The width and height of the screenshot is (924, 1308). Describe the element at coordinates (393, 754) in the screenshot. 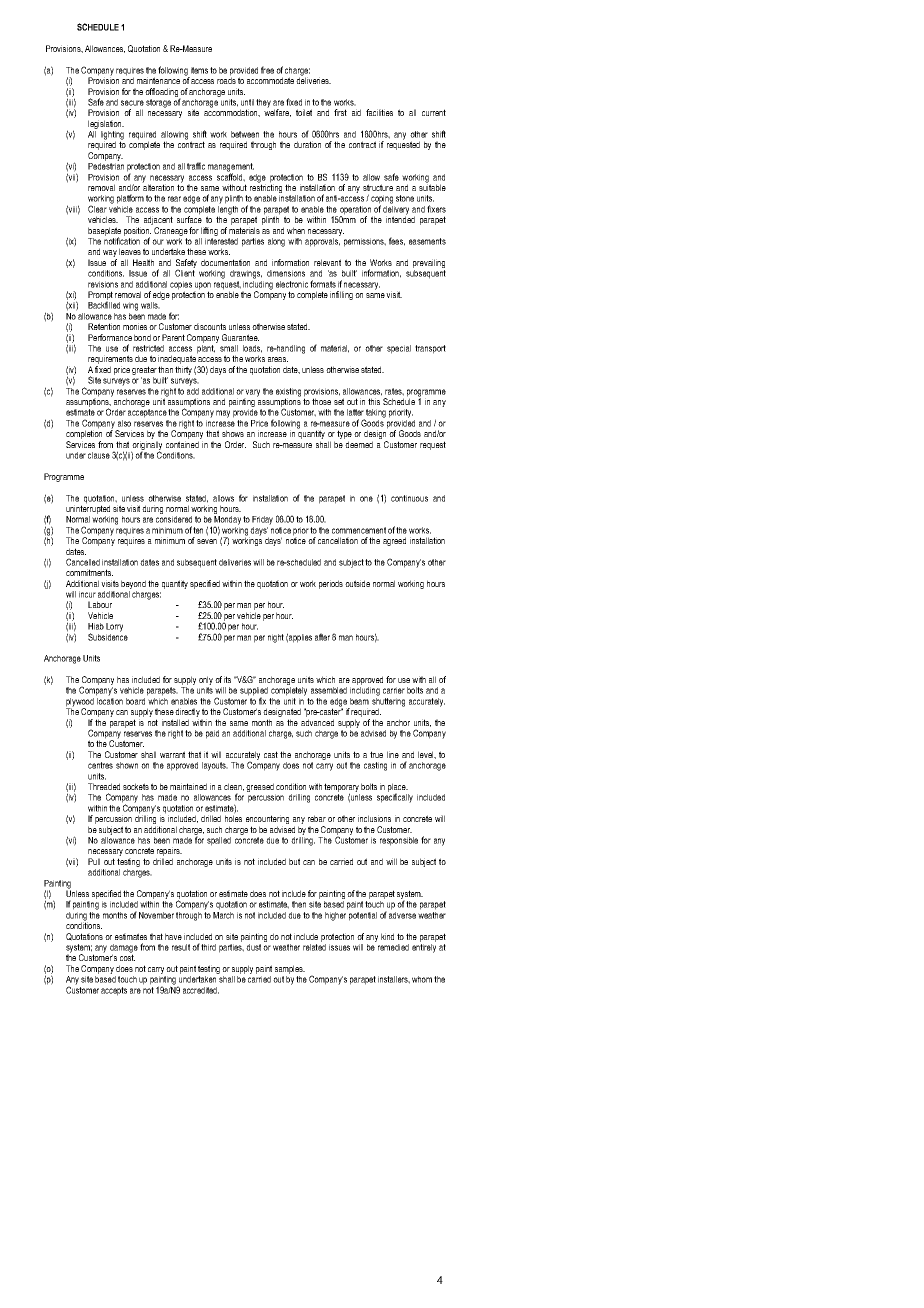

I see `line` at that location.
